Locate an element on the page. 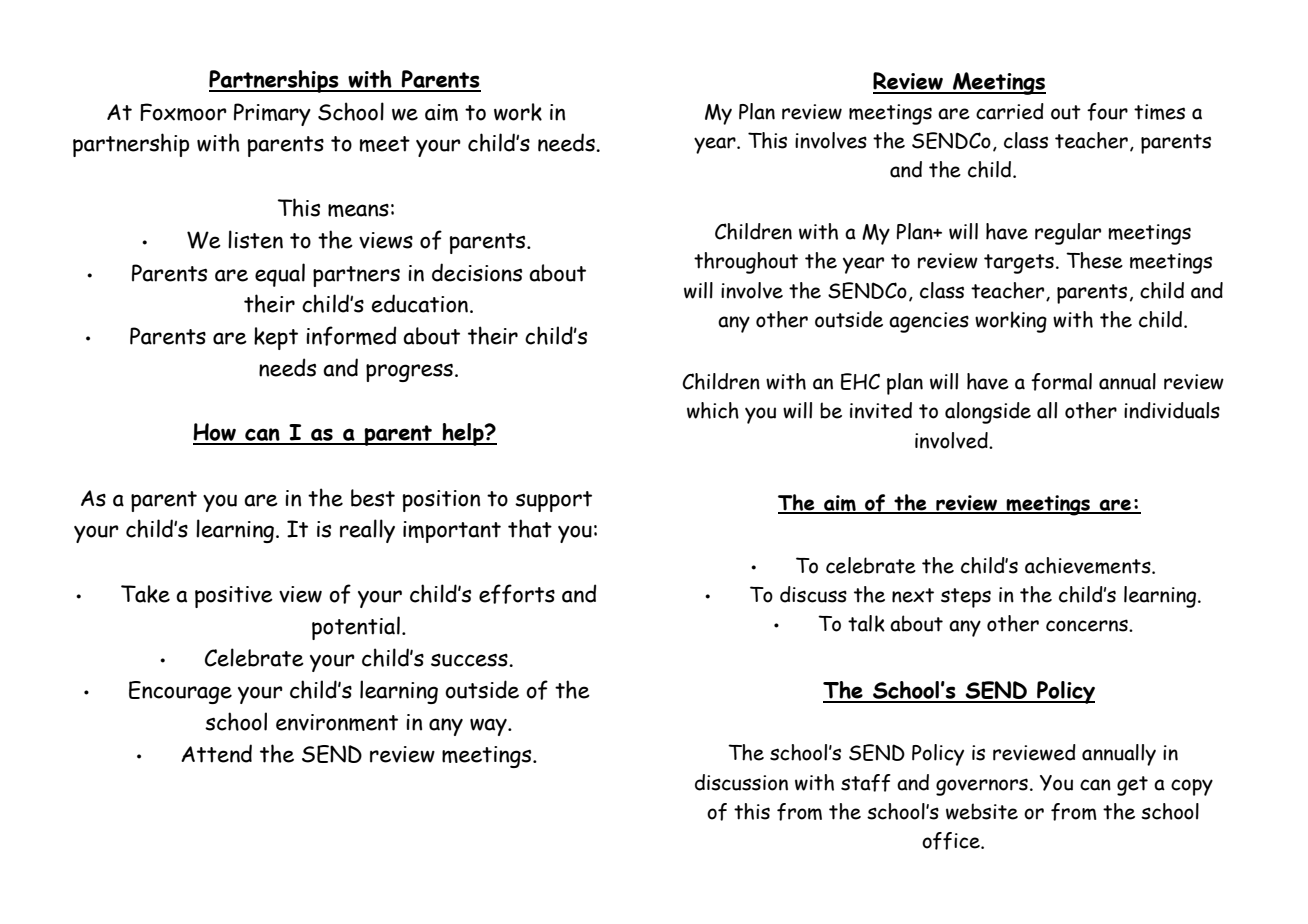 The width and height of the document is (1308, 924). best is located at coordinates (373, 498).
